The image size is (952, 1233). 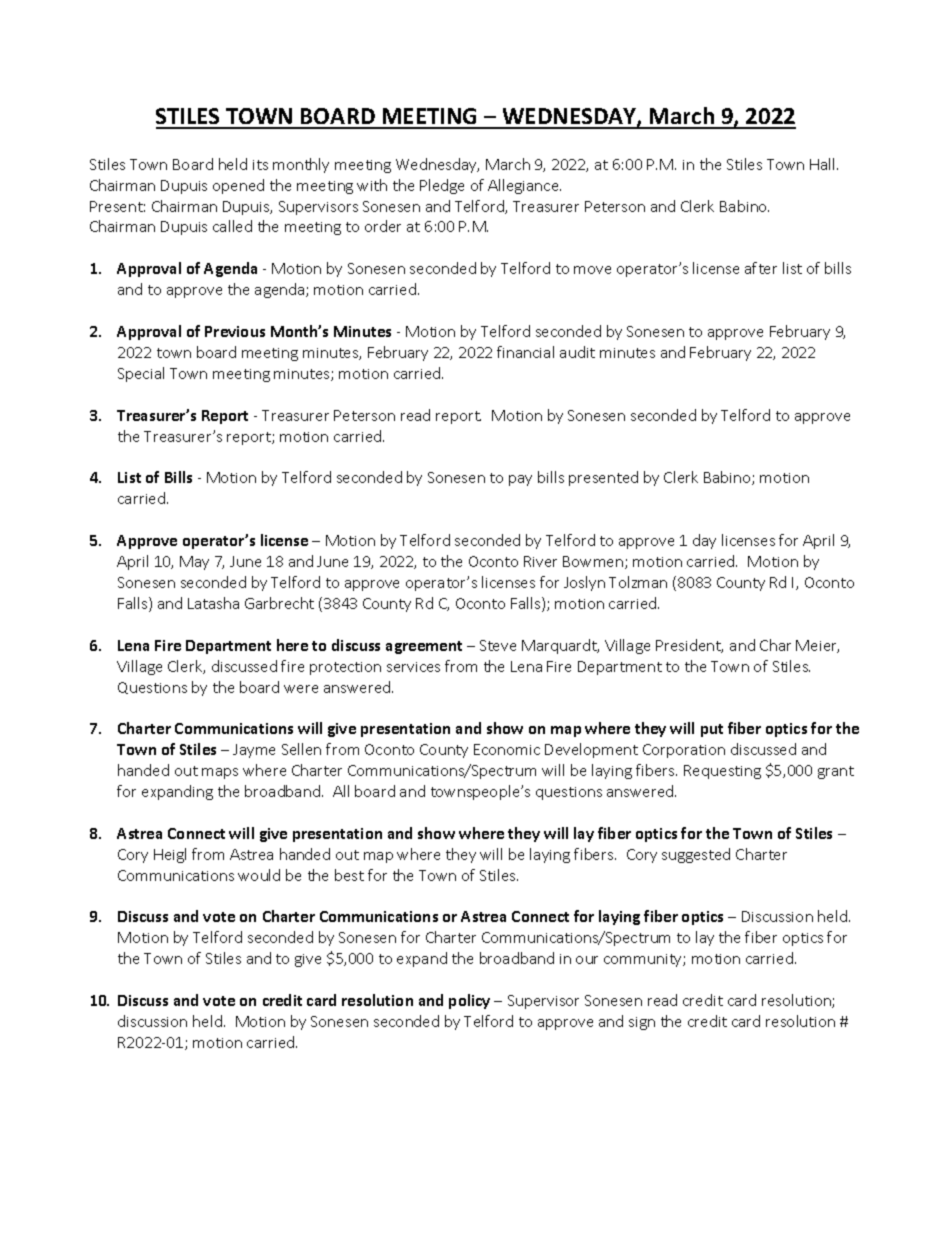 What do you see at coordinates (259, 875) in the screenshot?
I see `would` at bounding box center [259, 875].
